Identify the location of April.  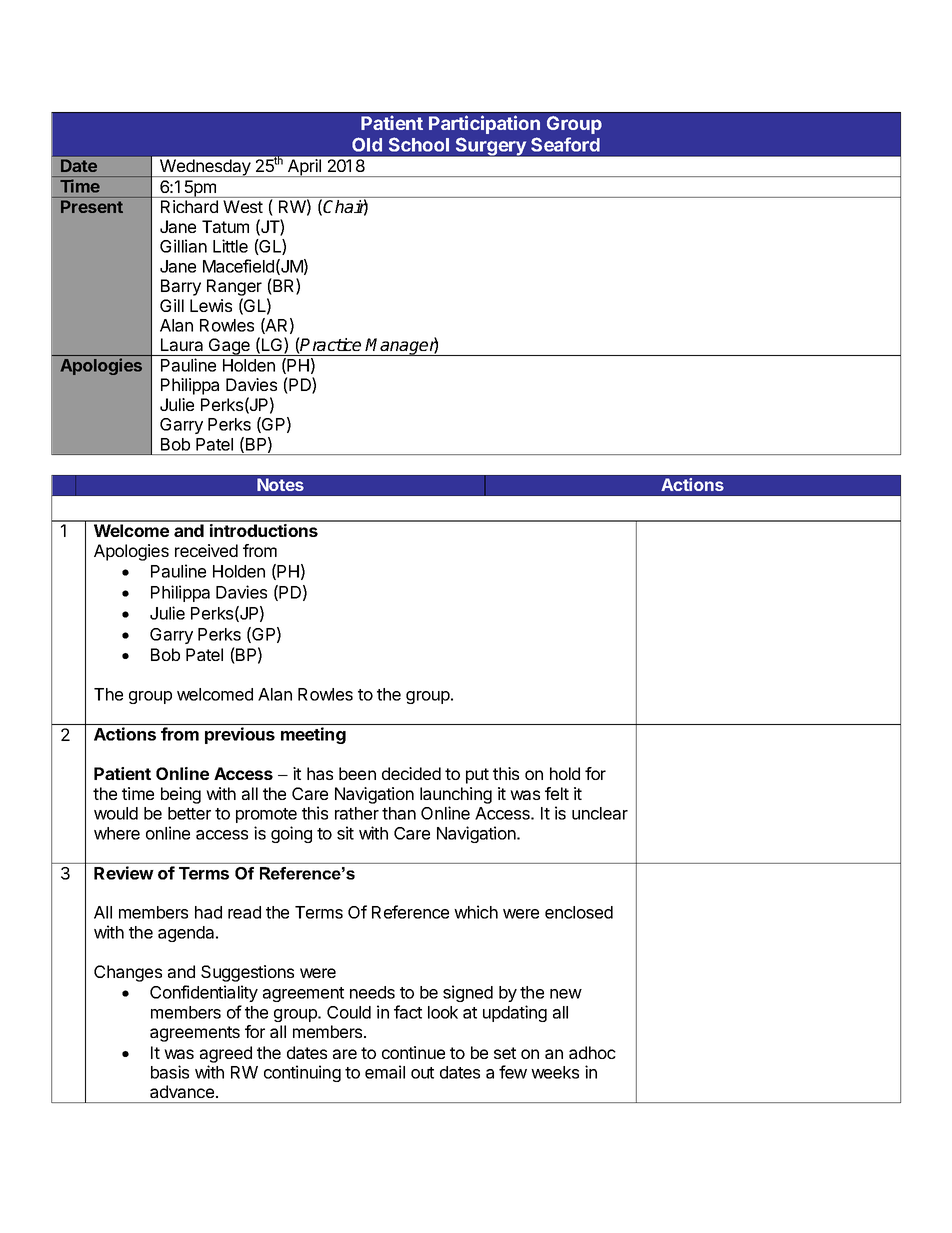
(304, 168).
